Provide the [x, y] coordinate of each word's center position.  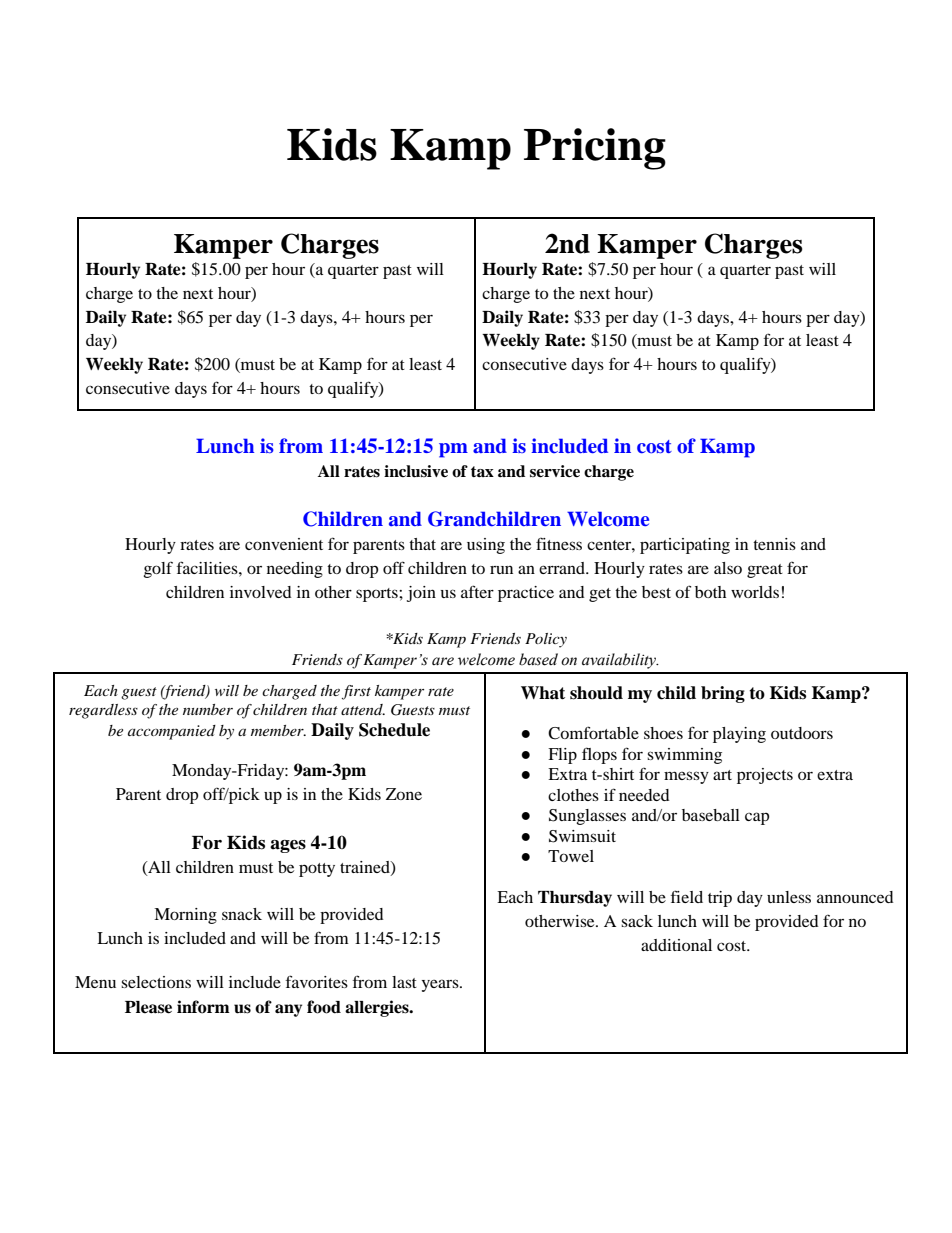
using [486, 546]
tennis [774, 544]
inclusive [416, 471]
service [555, 471]
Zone [404, 794]
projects [765, 776]
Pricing [595, 149]
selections [156, 982]
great [765, 571]
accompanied [172, 732]
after [477, 591]
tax [482, 471]
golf [158, 569]
